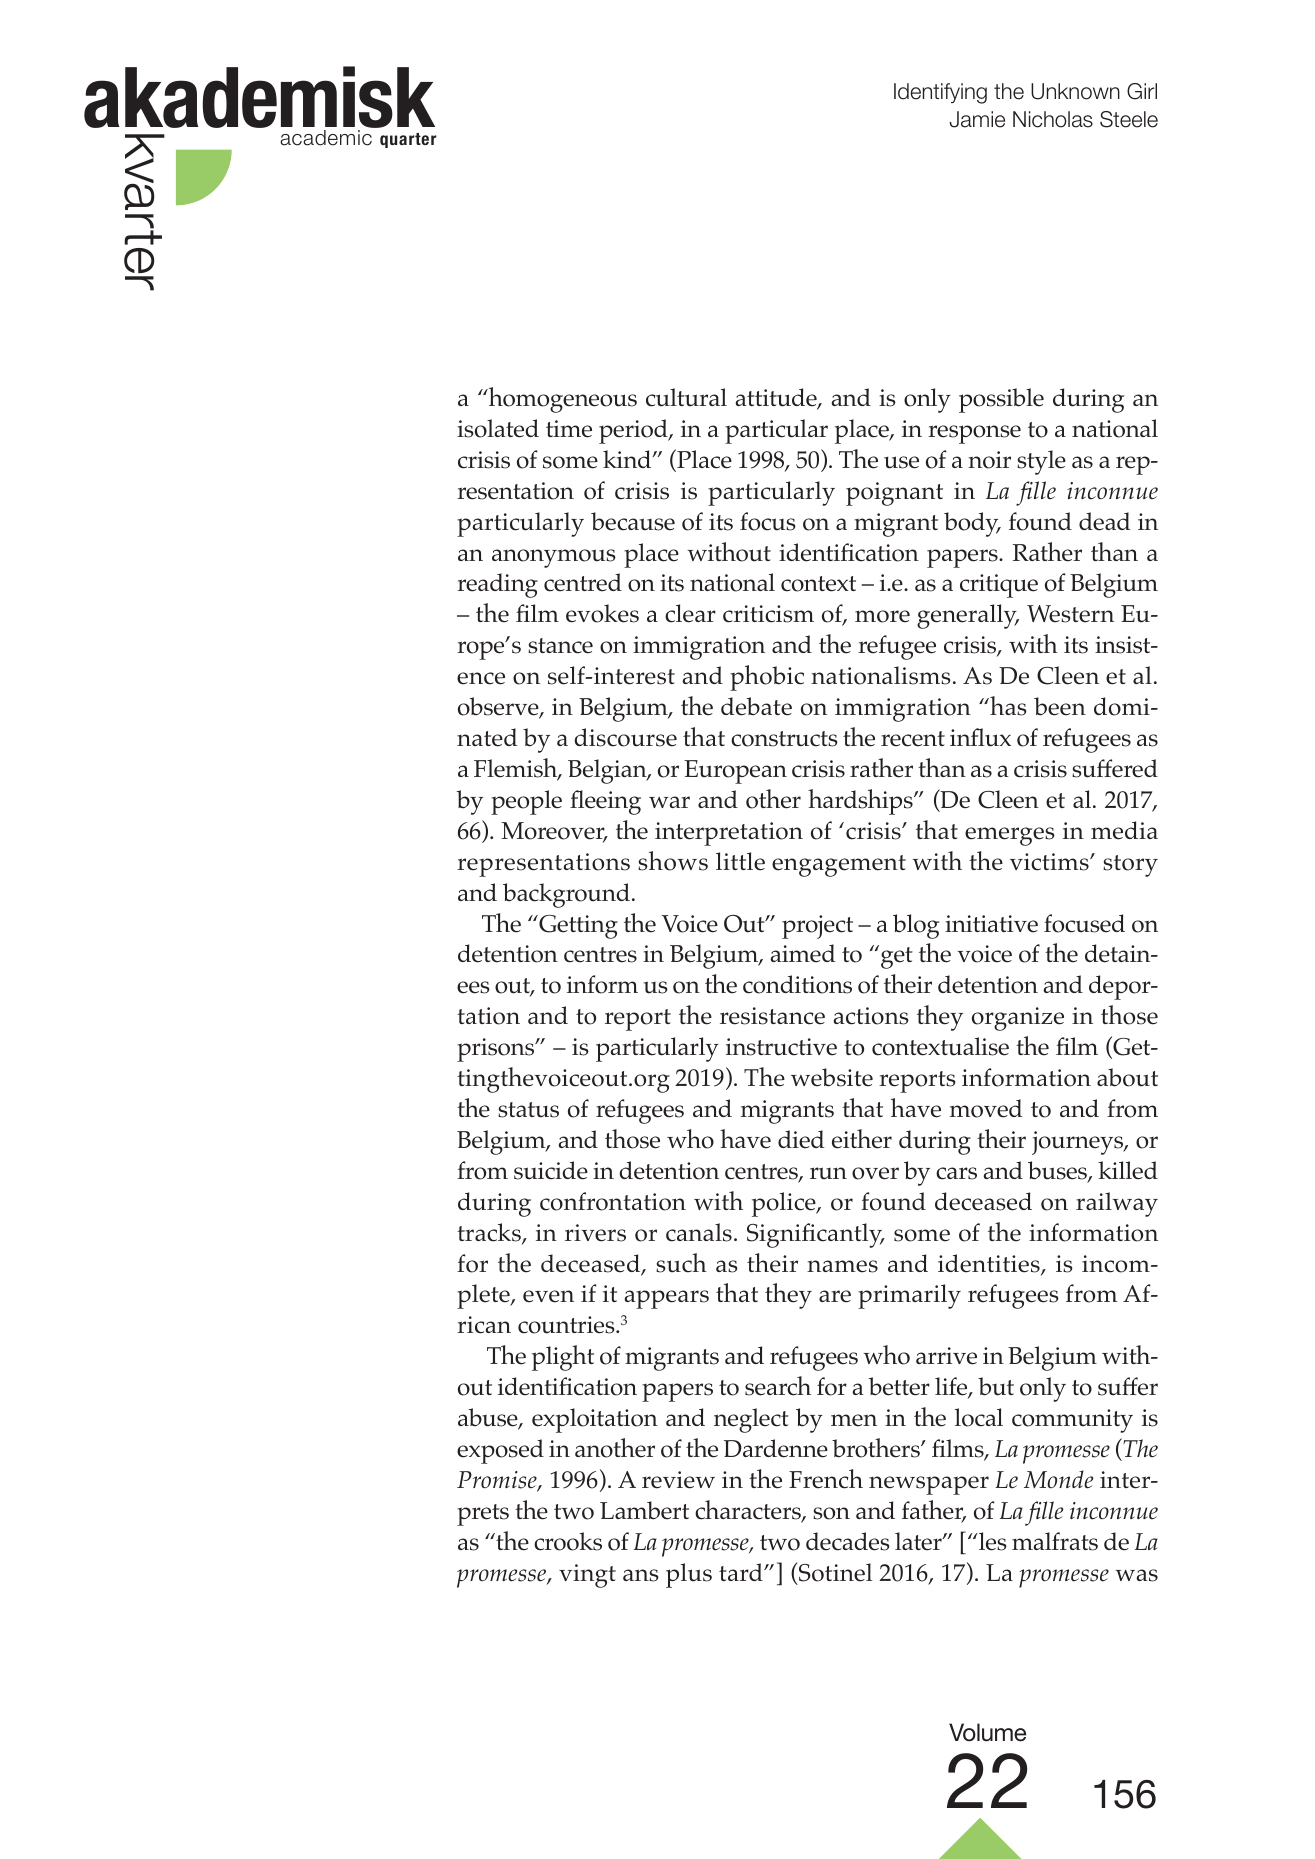 The height and width of the page is (1859, 1315). Describe the element at coordinates (1058, 1171) in the page. I see `buses` at that location.
